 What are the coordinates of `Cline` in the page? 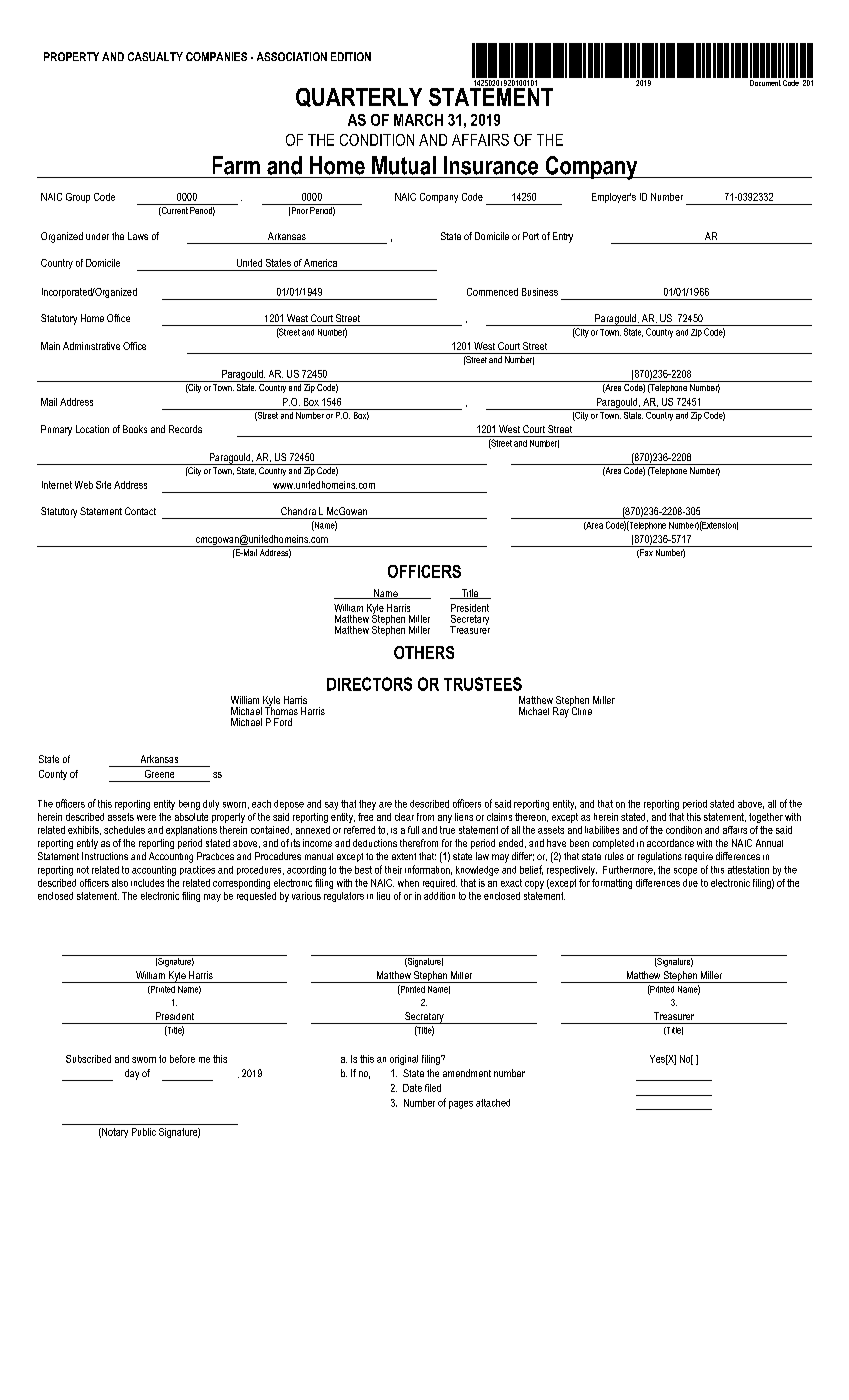 It's located at (581, 710).
